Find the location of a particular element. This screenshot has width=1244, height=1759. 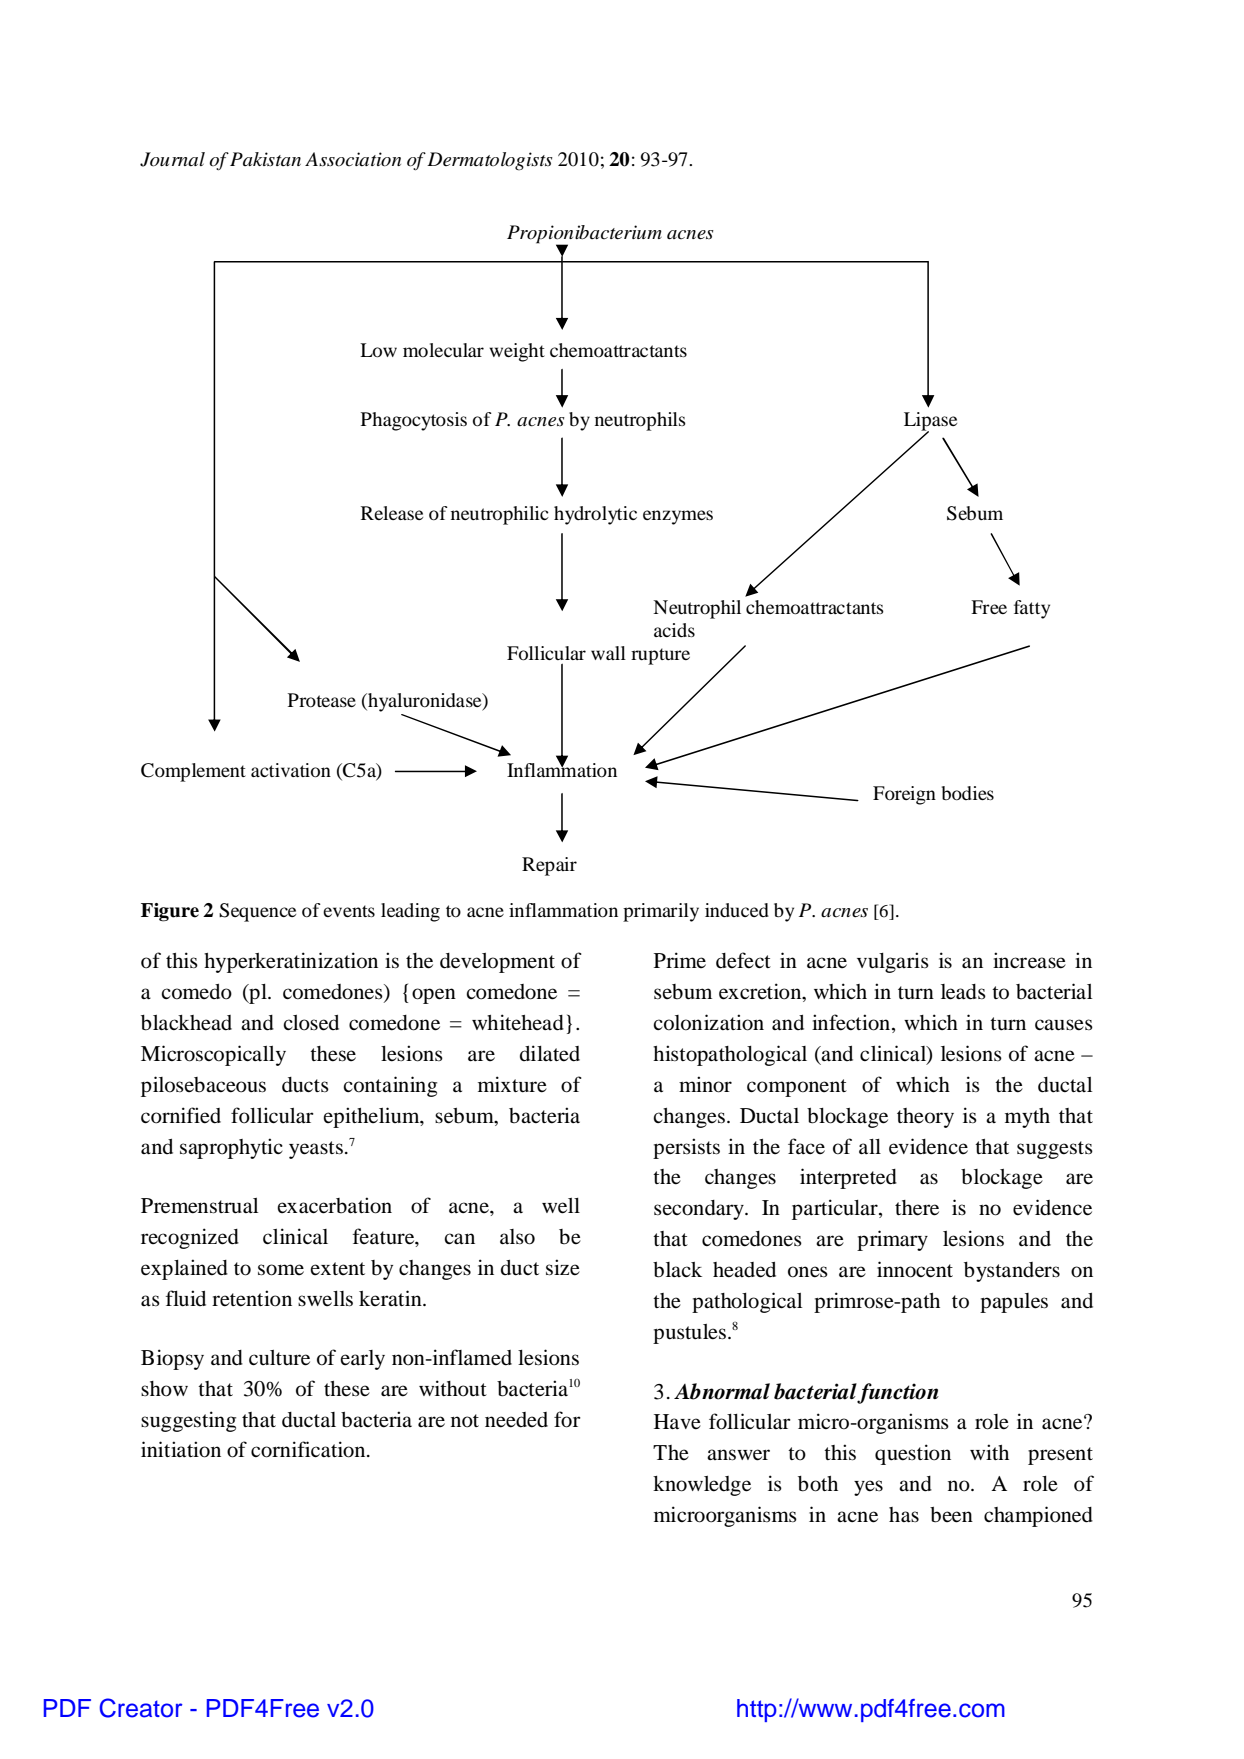

wall is located at coordinates (608, 653).
